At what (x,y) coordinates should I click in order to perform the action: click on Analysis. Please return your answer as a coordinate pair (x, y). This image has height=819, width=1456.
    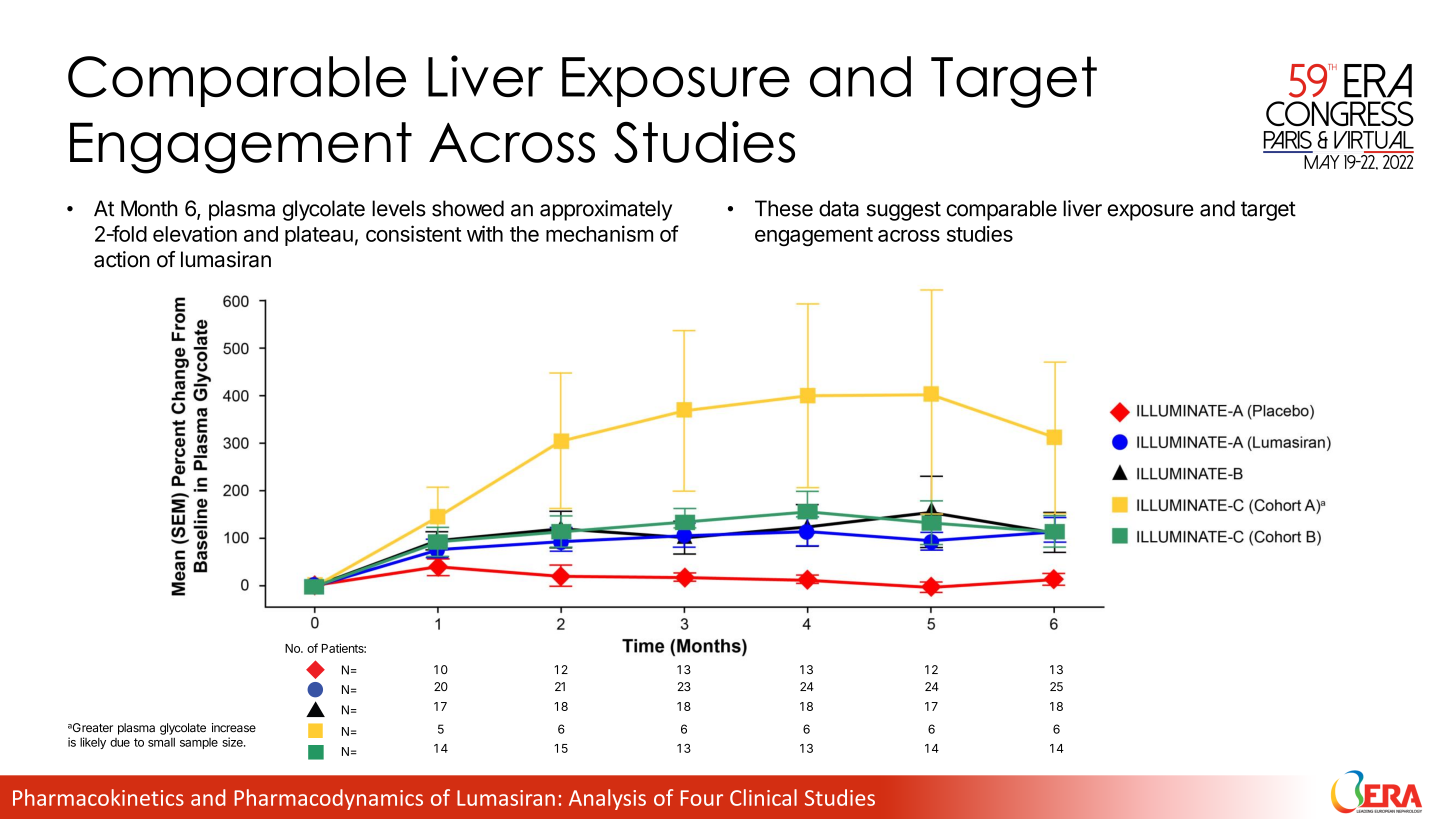
    Looking at the image, I should click on (607, 799).
